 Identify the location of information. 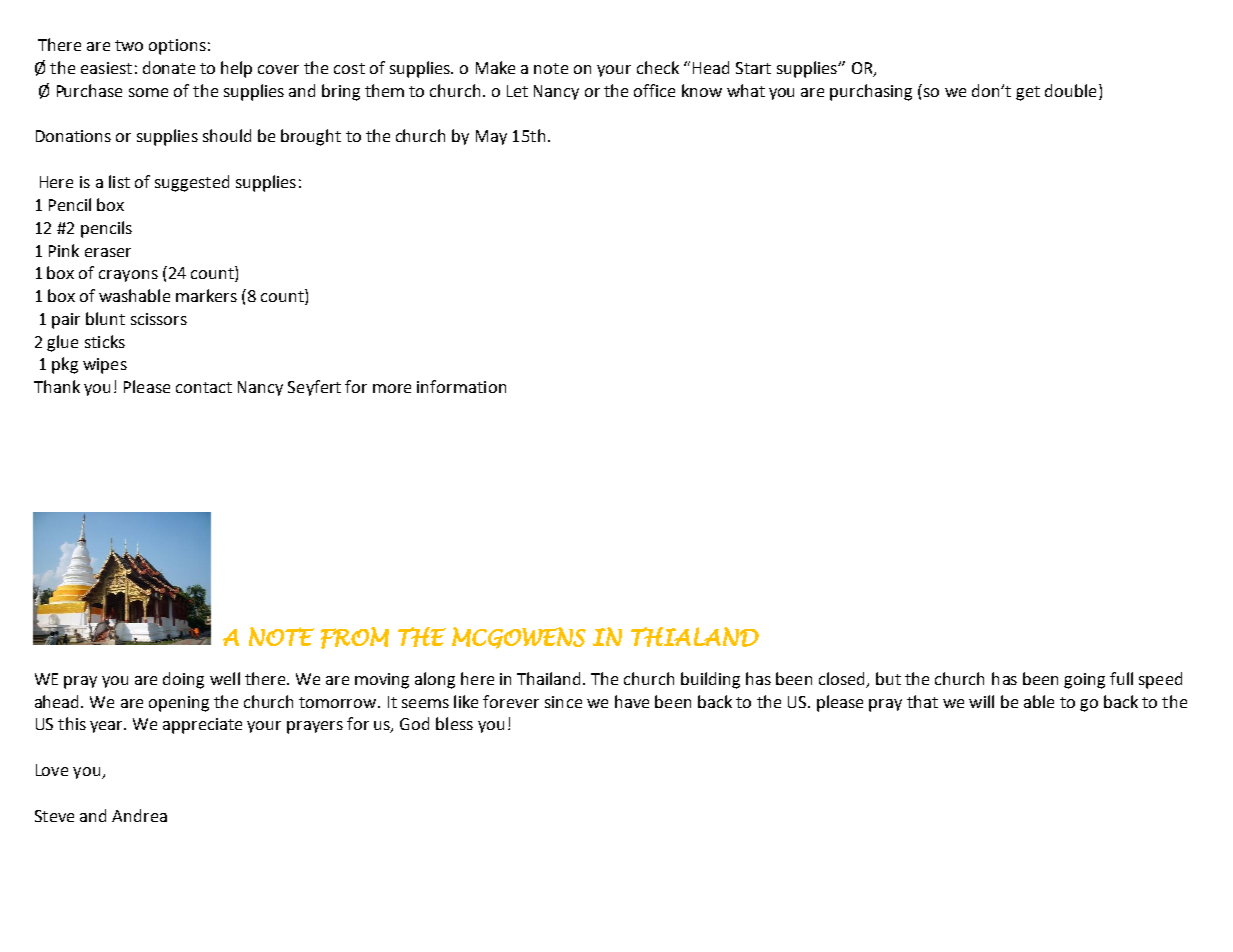
(461, 386).
